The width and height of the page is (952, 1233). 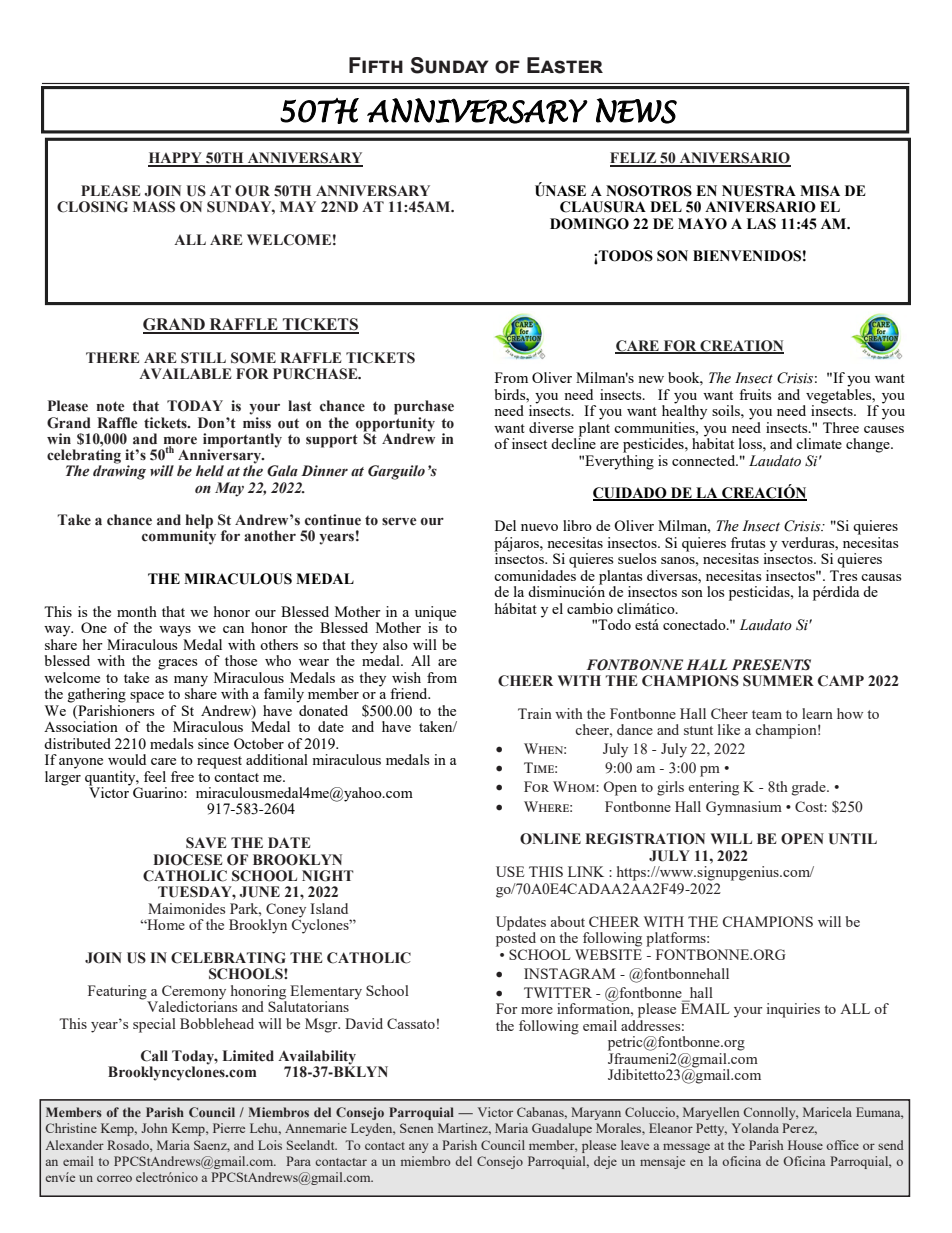 I want to click on posted, so click(x=516, y=938).
